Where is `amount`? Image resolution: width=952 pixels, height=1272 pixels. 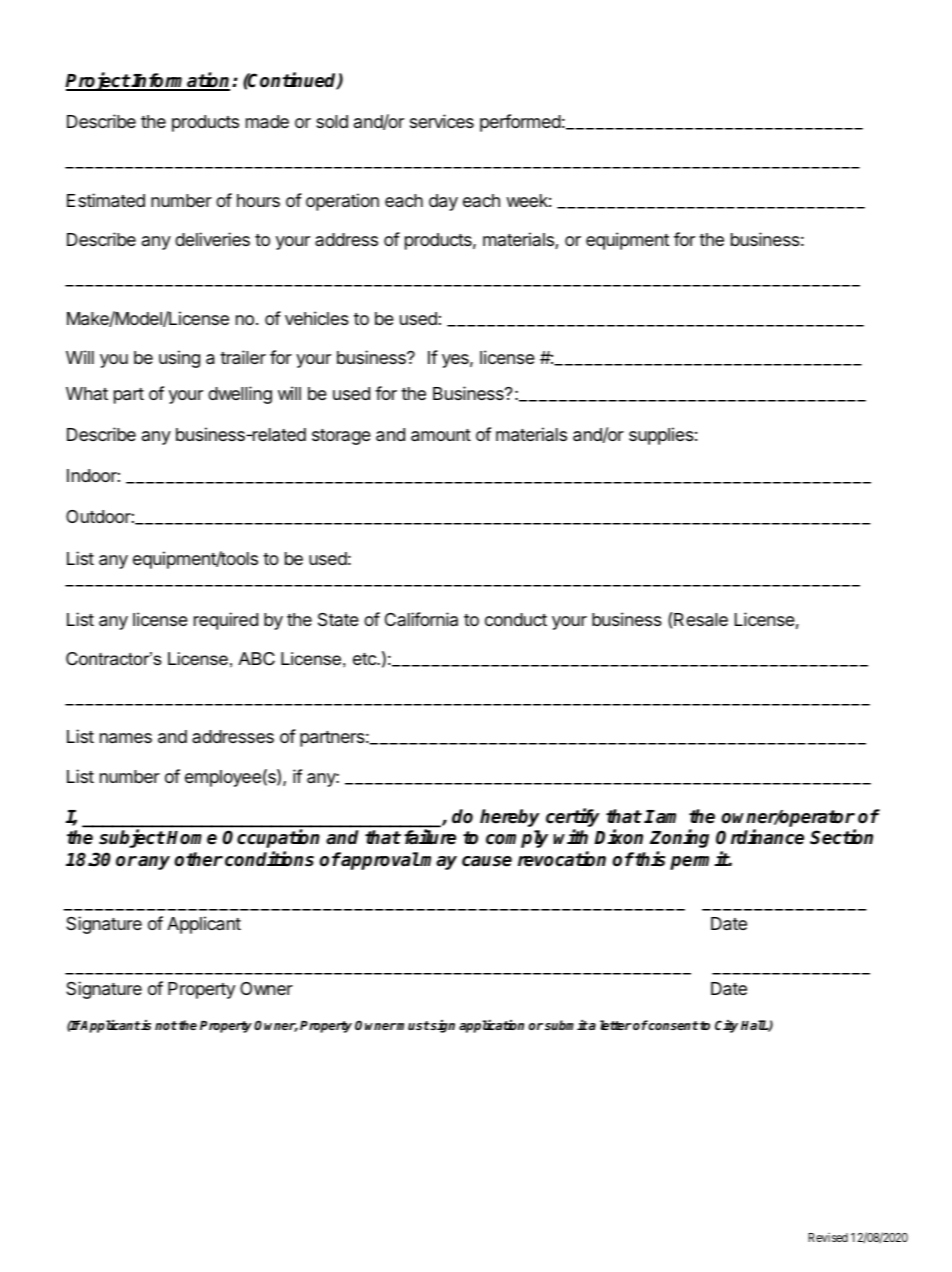 amount is located at coordinates (441, 435).
